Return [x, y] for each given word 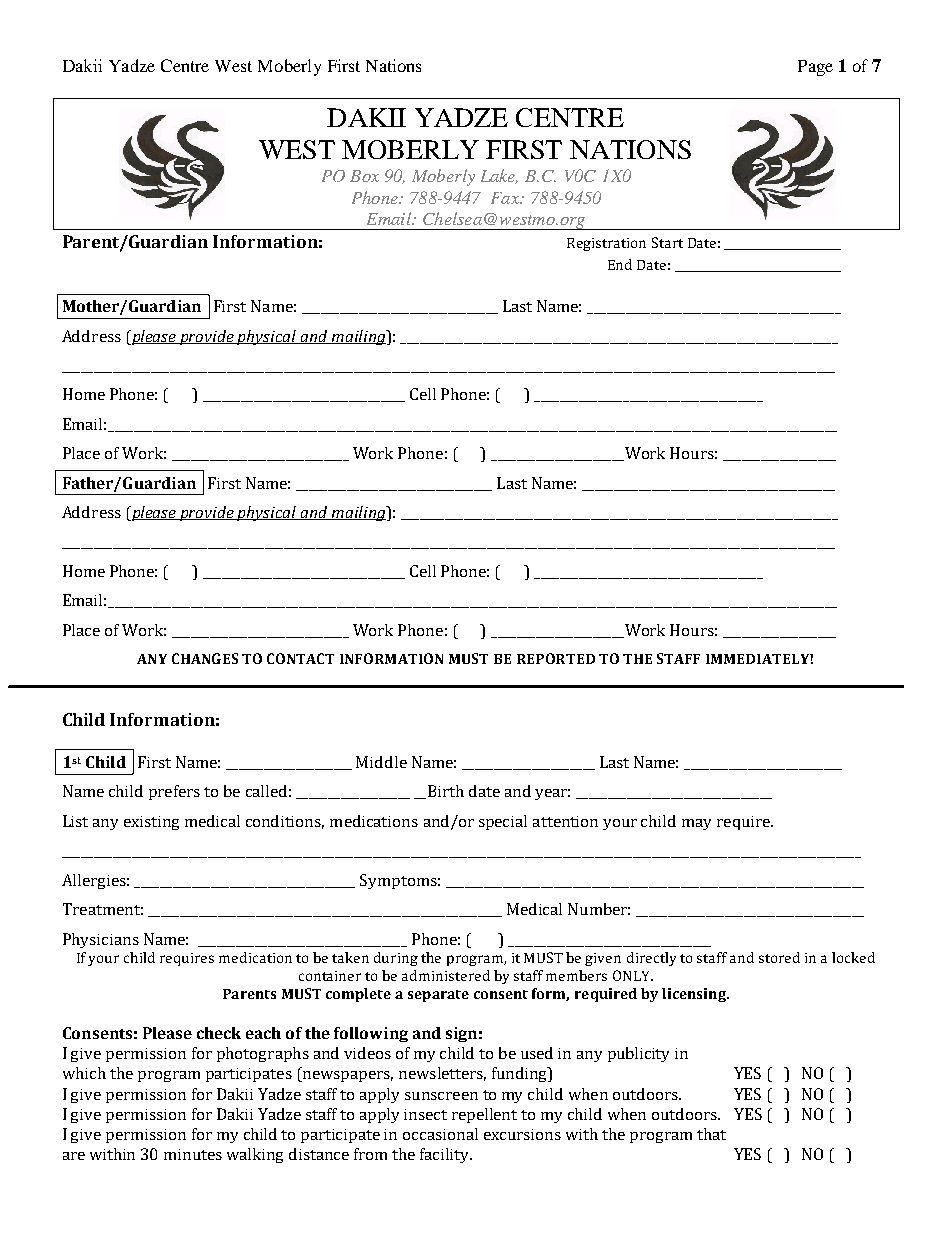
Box [364, 176]
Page [815, 68]
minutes [193, 1154]
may [696, 824]
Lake [499, 176]
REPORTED [556, 658]
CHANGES [205, 658]
